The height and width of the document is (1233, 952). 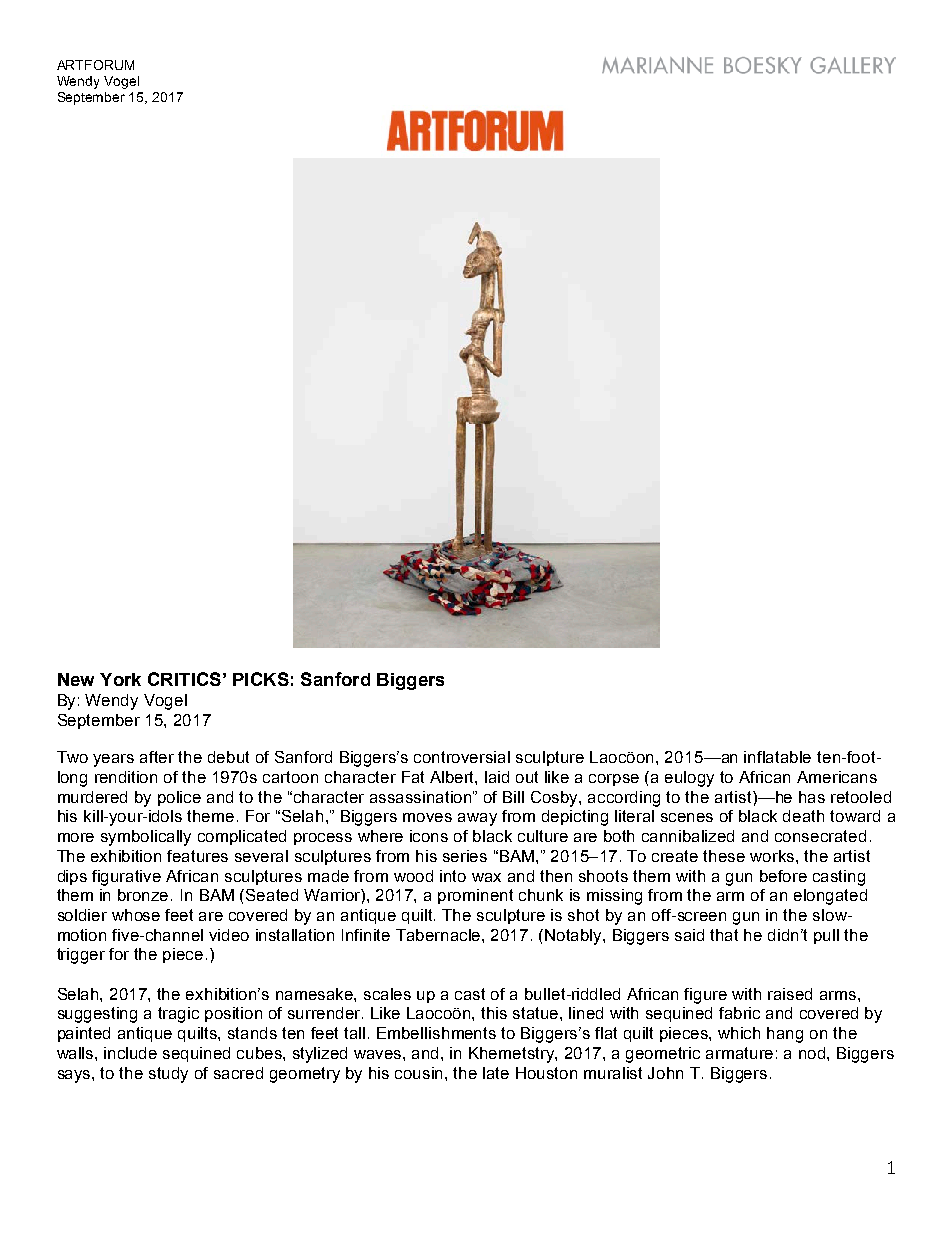 I want to click on into, so click(x=453, y=876).
